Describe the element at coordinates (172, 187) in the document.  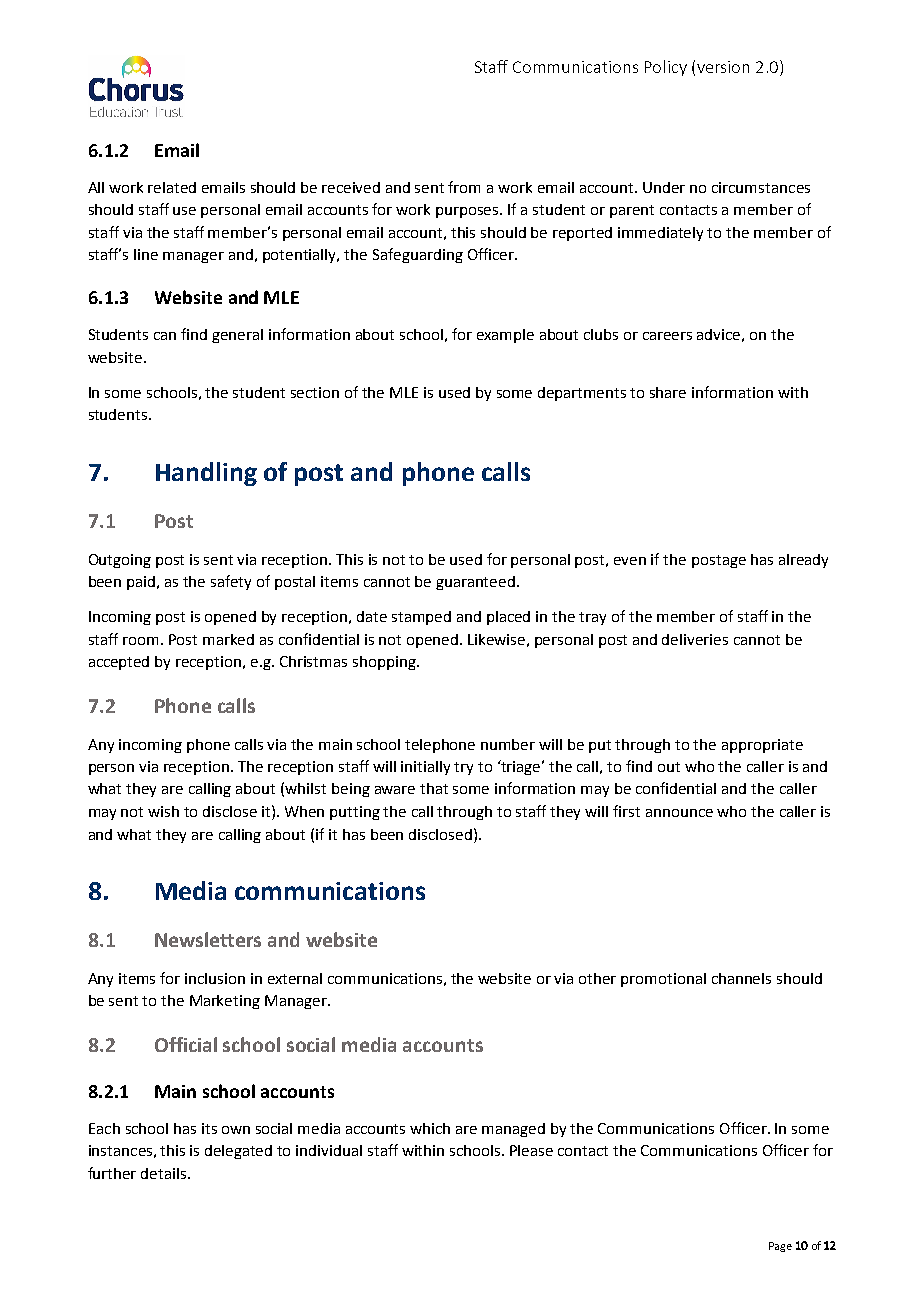
I see `related` at that location.
